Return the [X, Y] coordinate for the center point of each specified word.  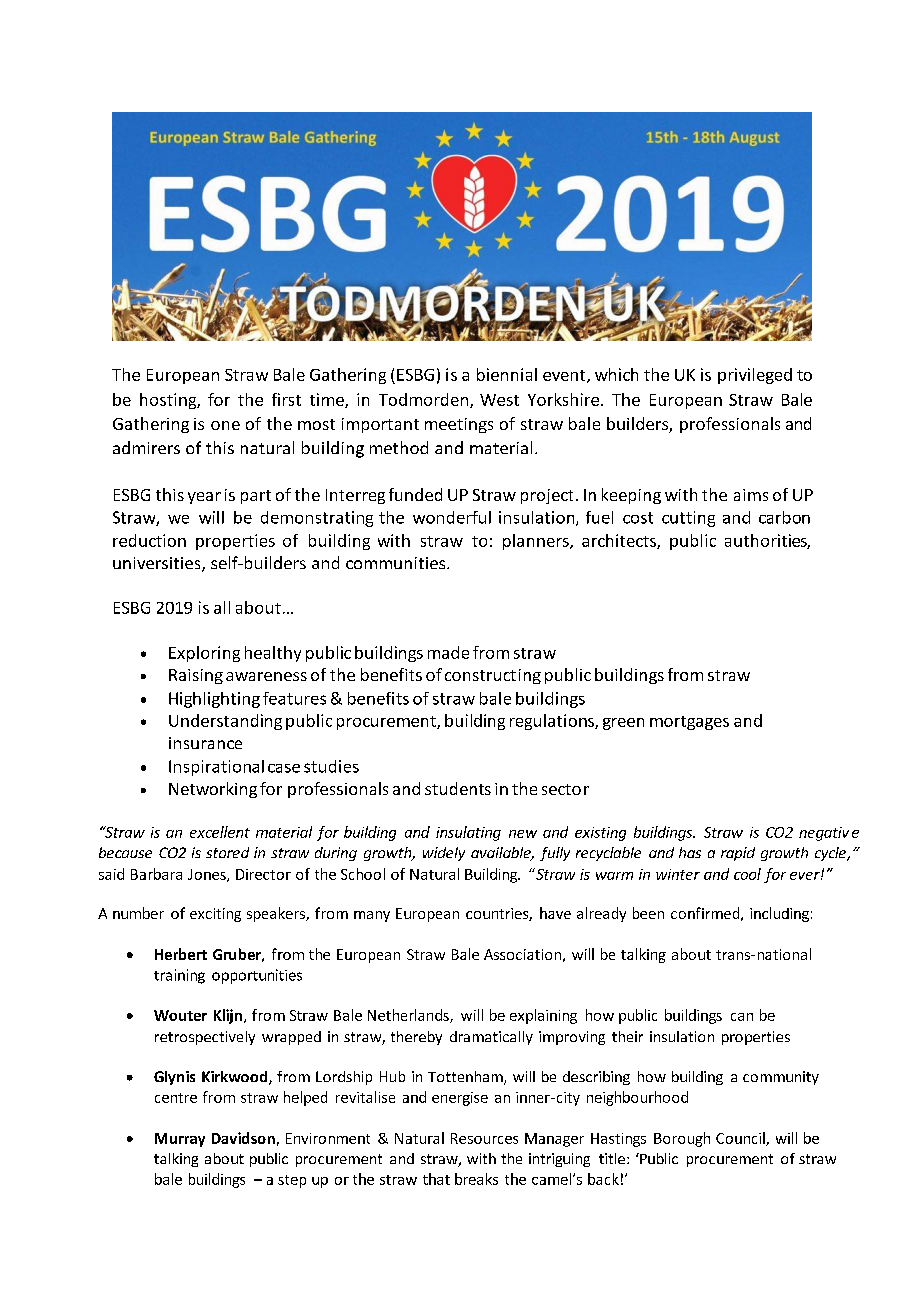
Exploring [204, 654]
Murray [180, 1140]
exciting [215, 915]
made [448, 652]
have [555, 913]
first [286, 399]
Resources [484, 1138]
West [499, 400]
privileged [755, 376]
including [779, 914]
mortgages [689, 723]
